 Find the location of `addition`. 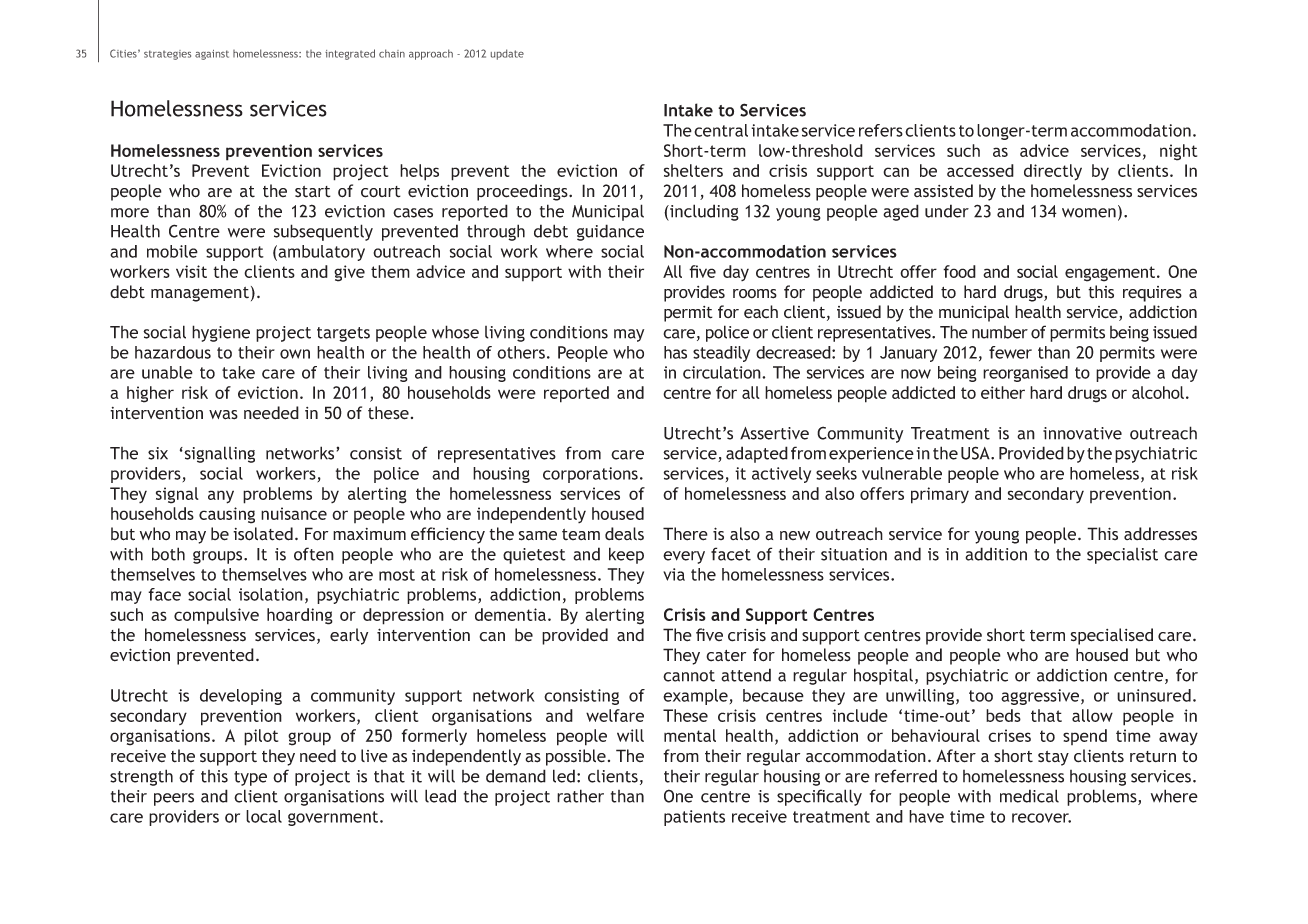

addition is located at coordinates (996, 554).
